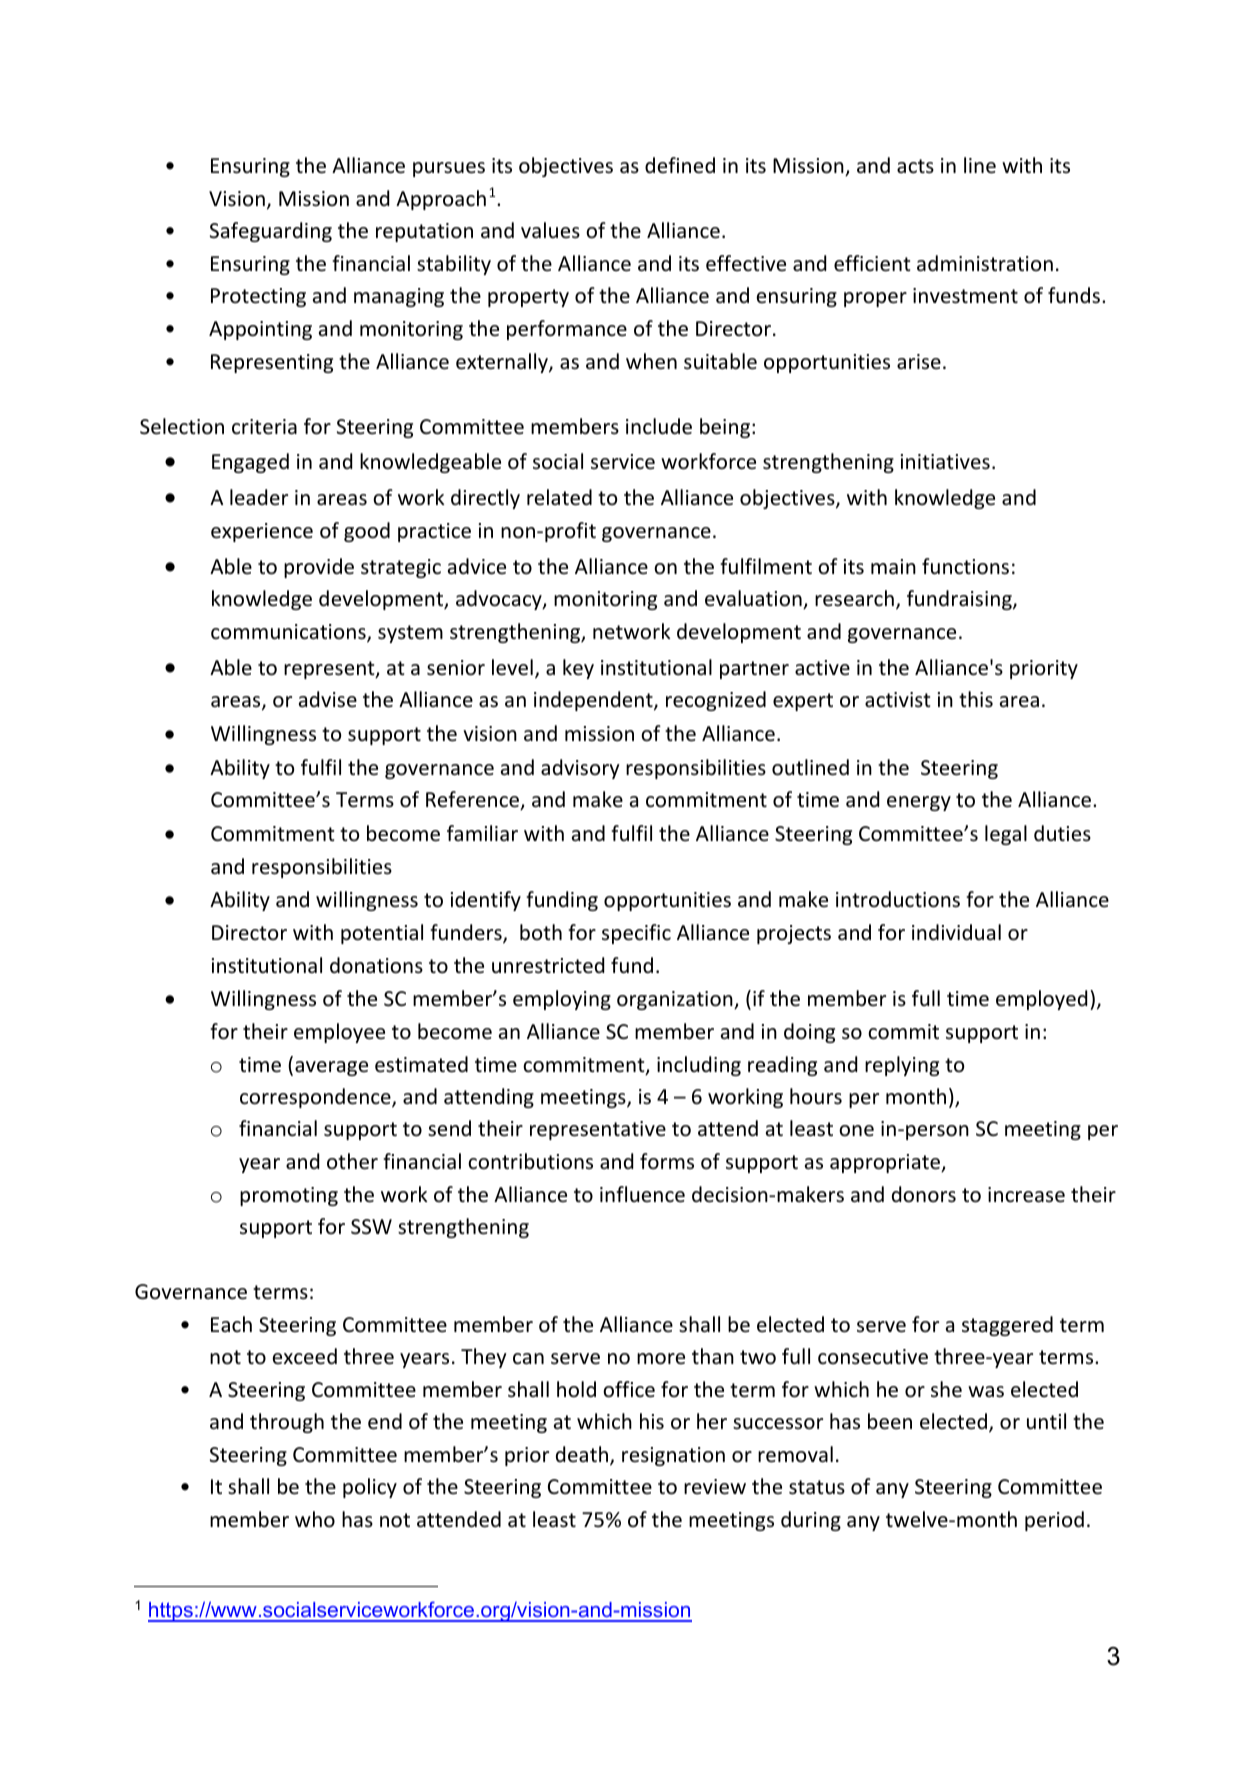 The width and height of the screenshot is (1255, 1774). I want to click on related, so click(559, 497).
